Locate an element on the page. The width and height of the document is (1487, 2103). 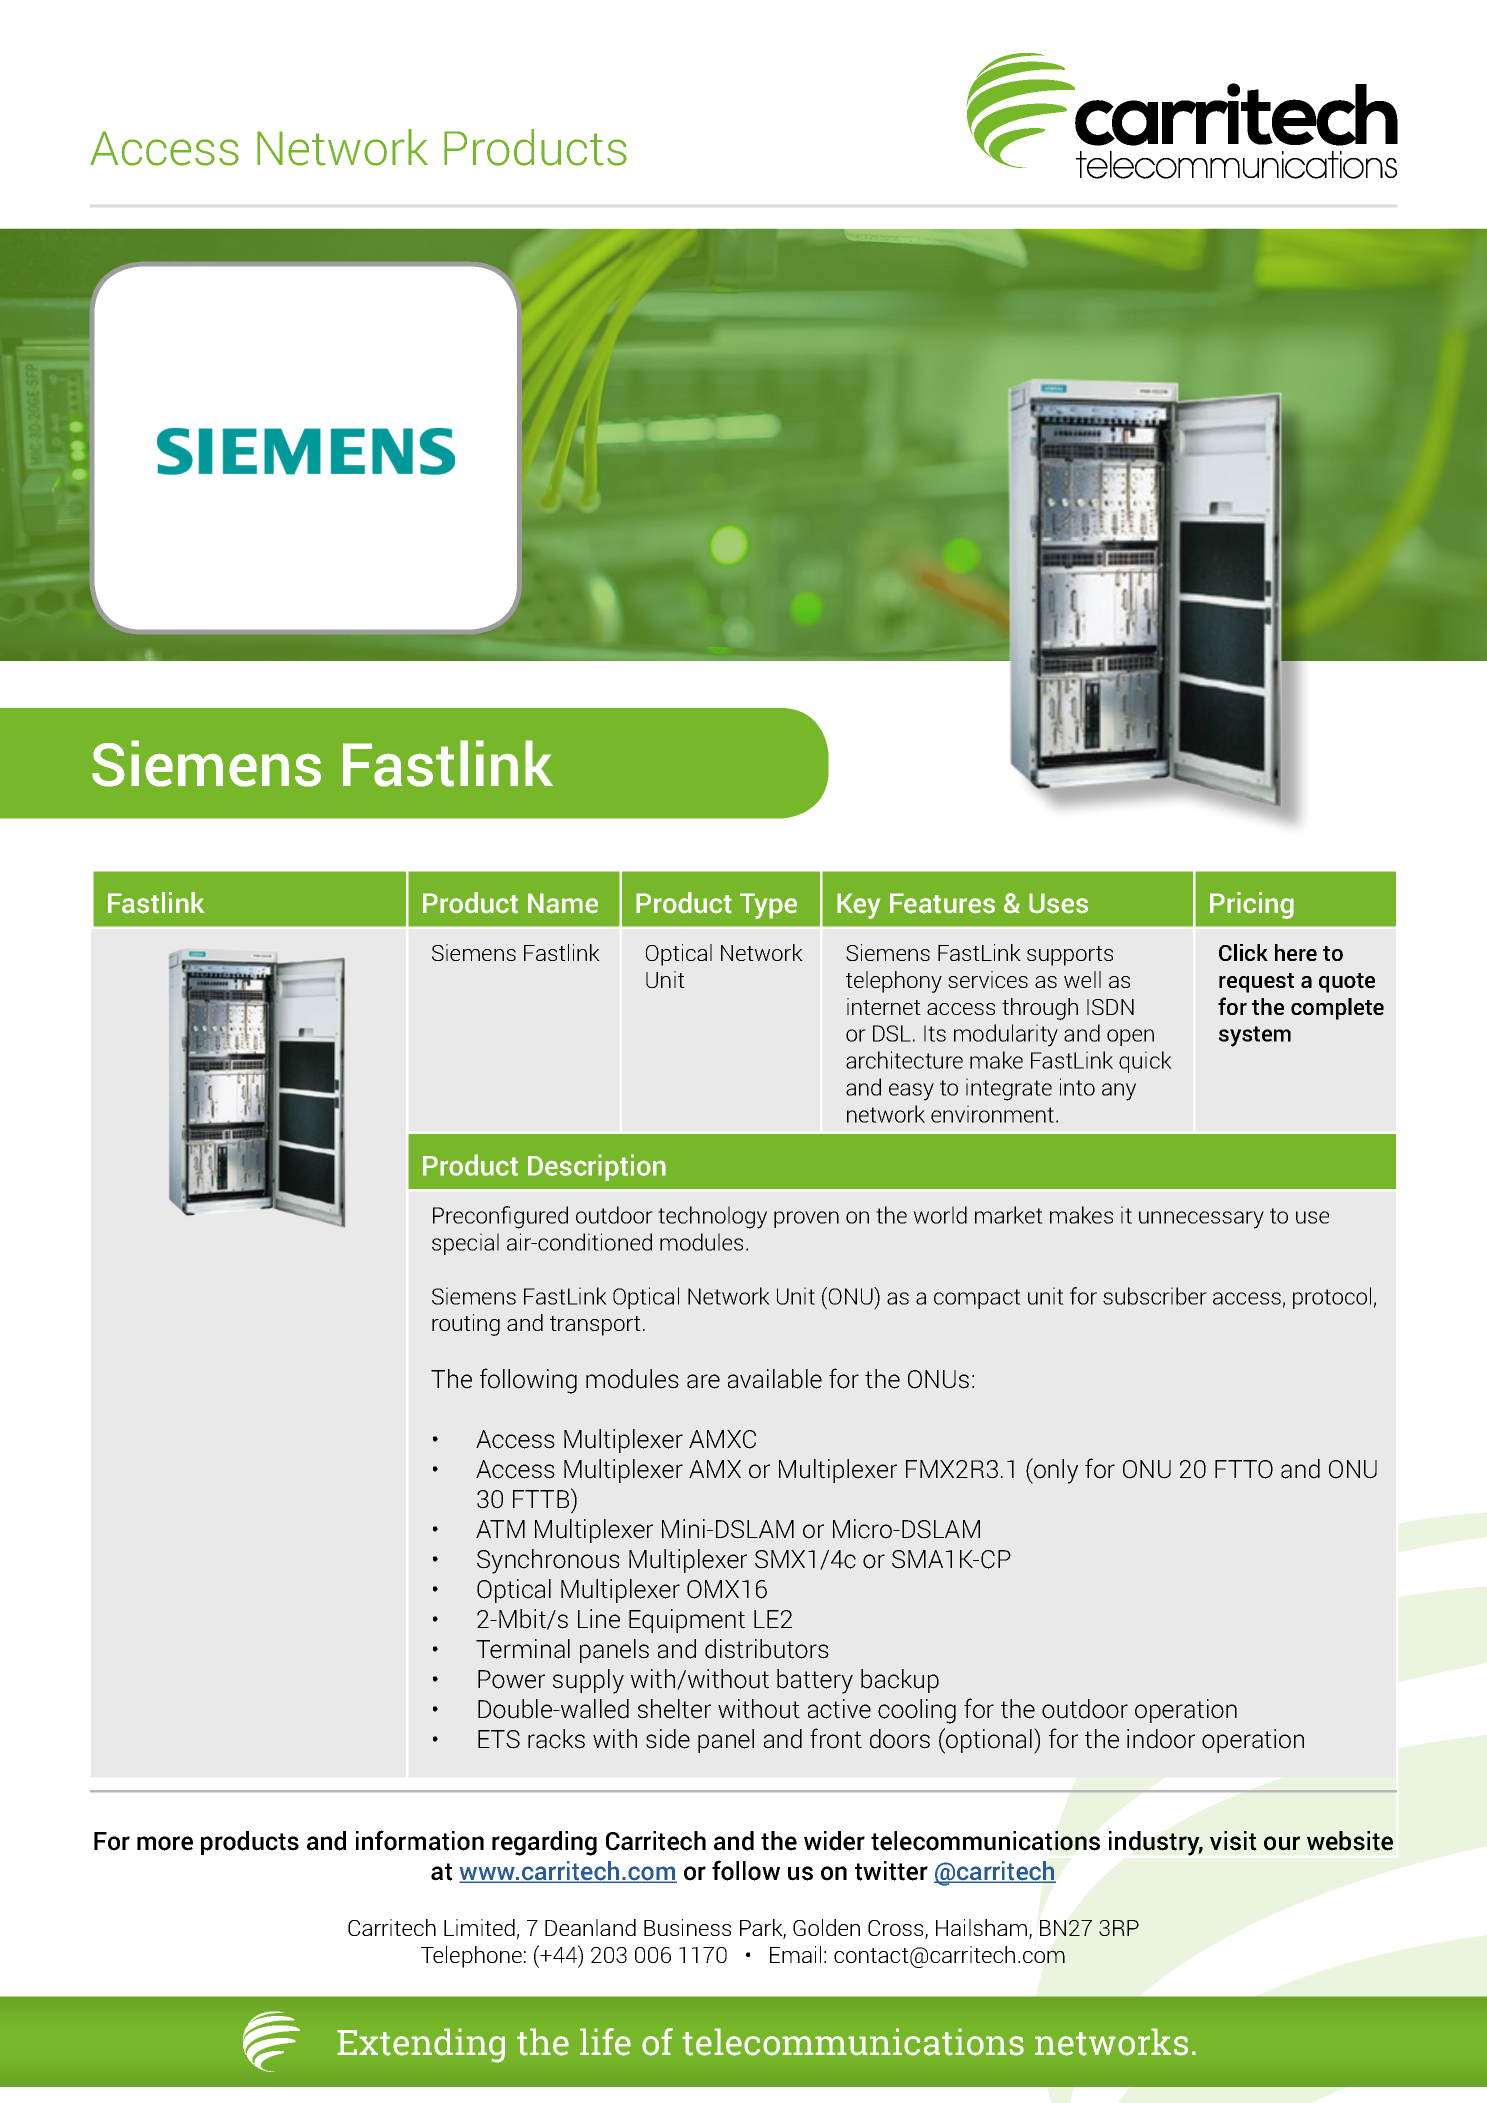
routing is located at coordinates (466, 1325).
